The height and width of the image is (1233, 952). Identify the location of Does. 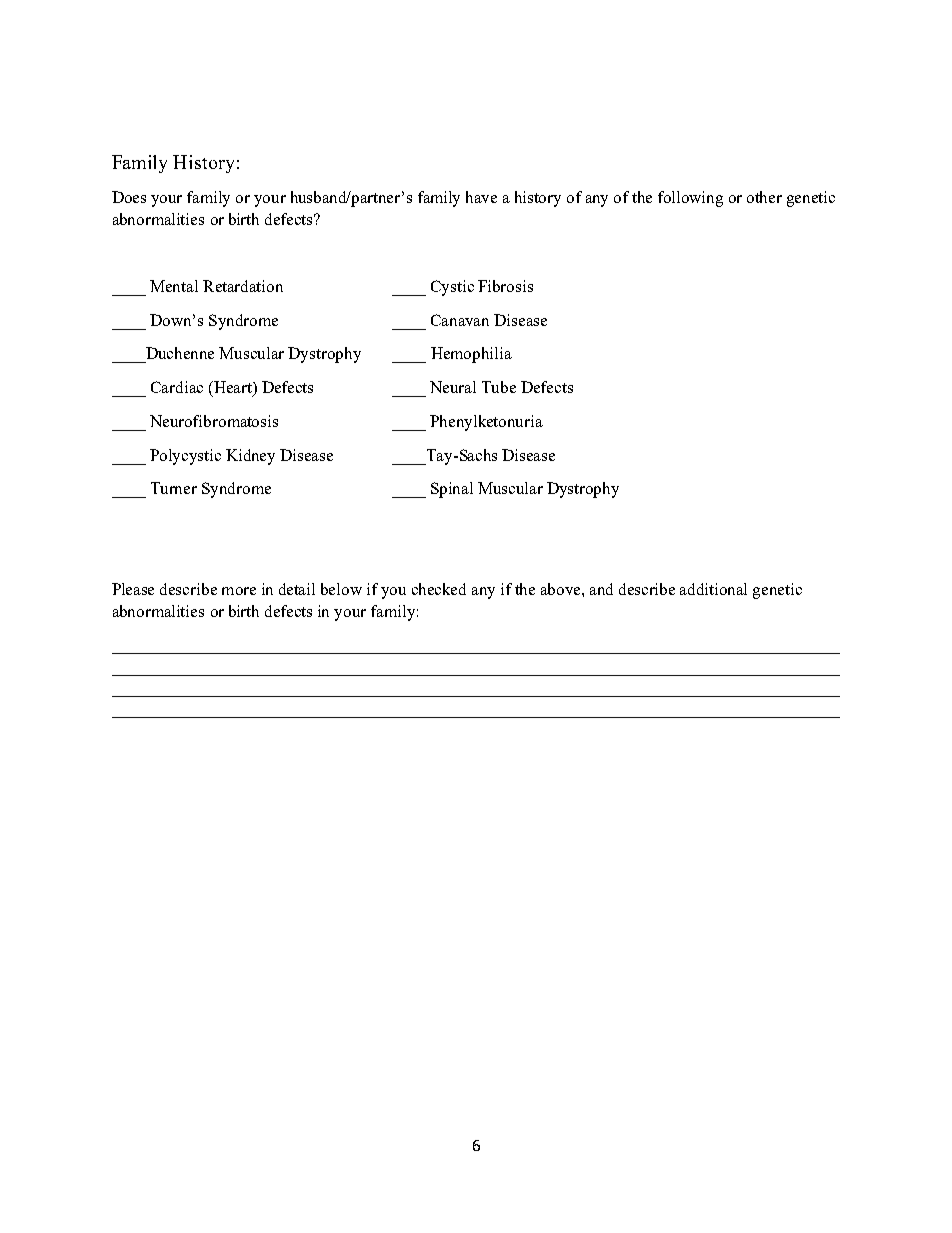
(129, 197).
